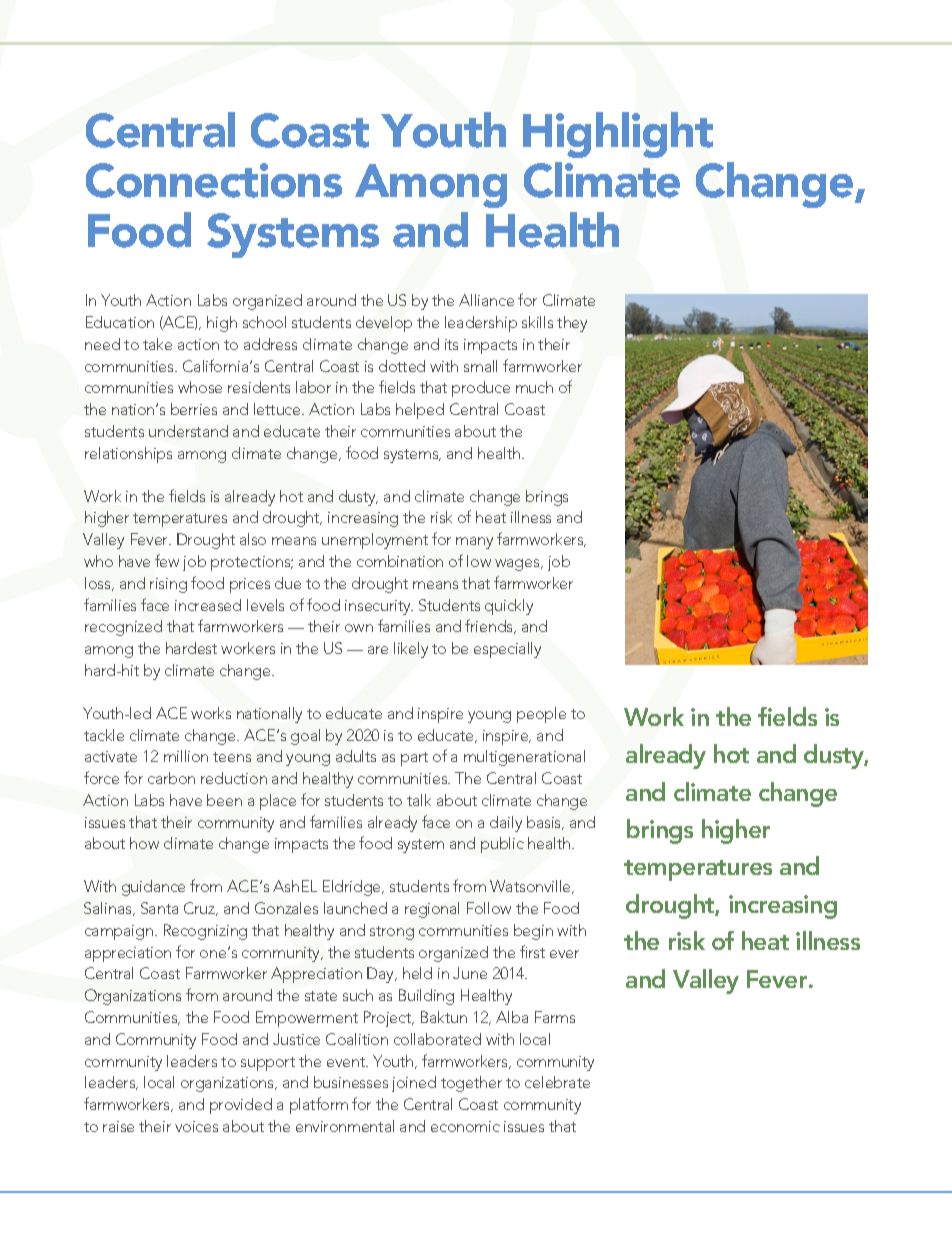  What do you see at coordinates (384, 324) in the screenshot?
I see `develop` at bounding box center [384, 324].
